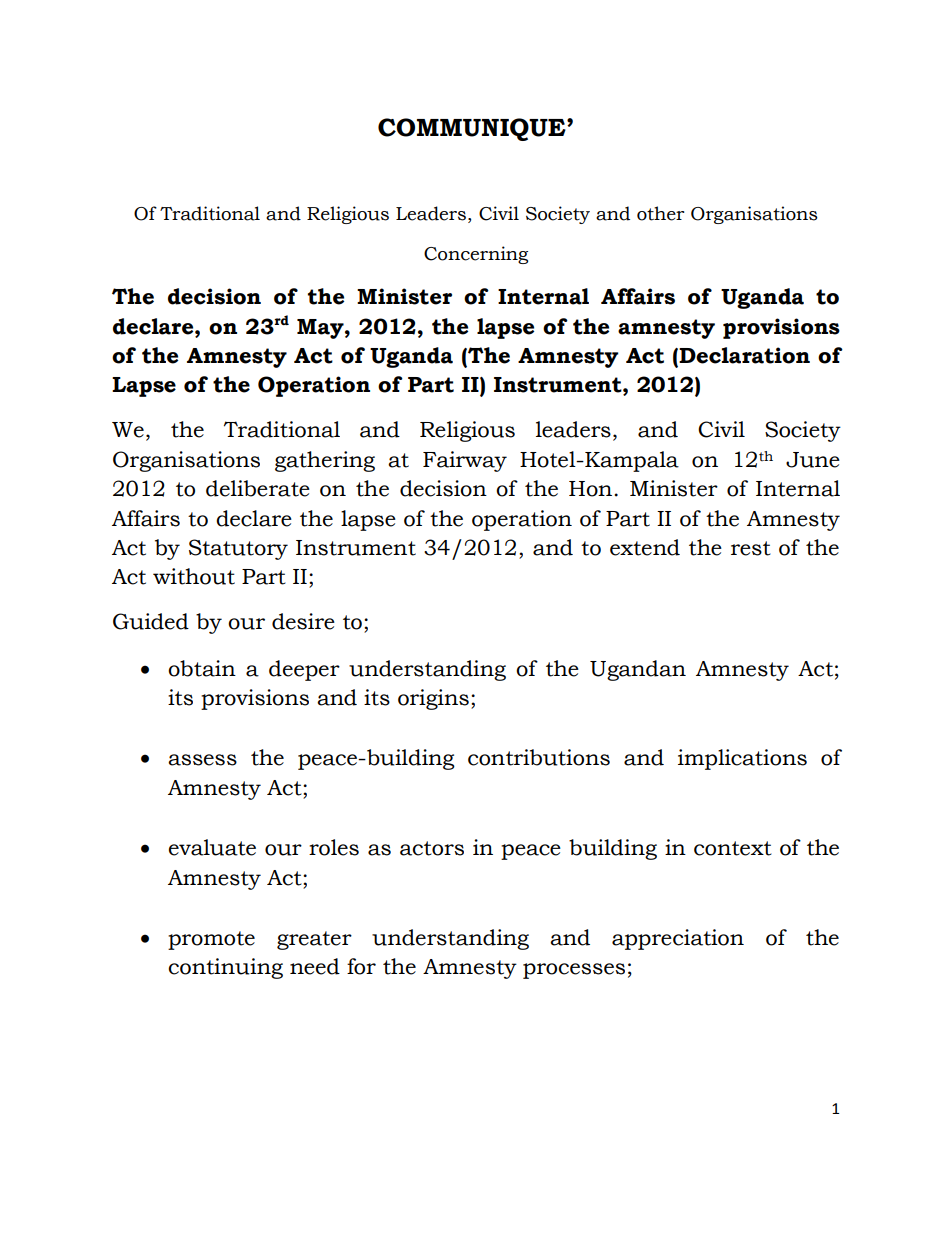 This page has height=1233, width=952. I want to click on assess, so click(202, 760).
